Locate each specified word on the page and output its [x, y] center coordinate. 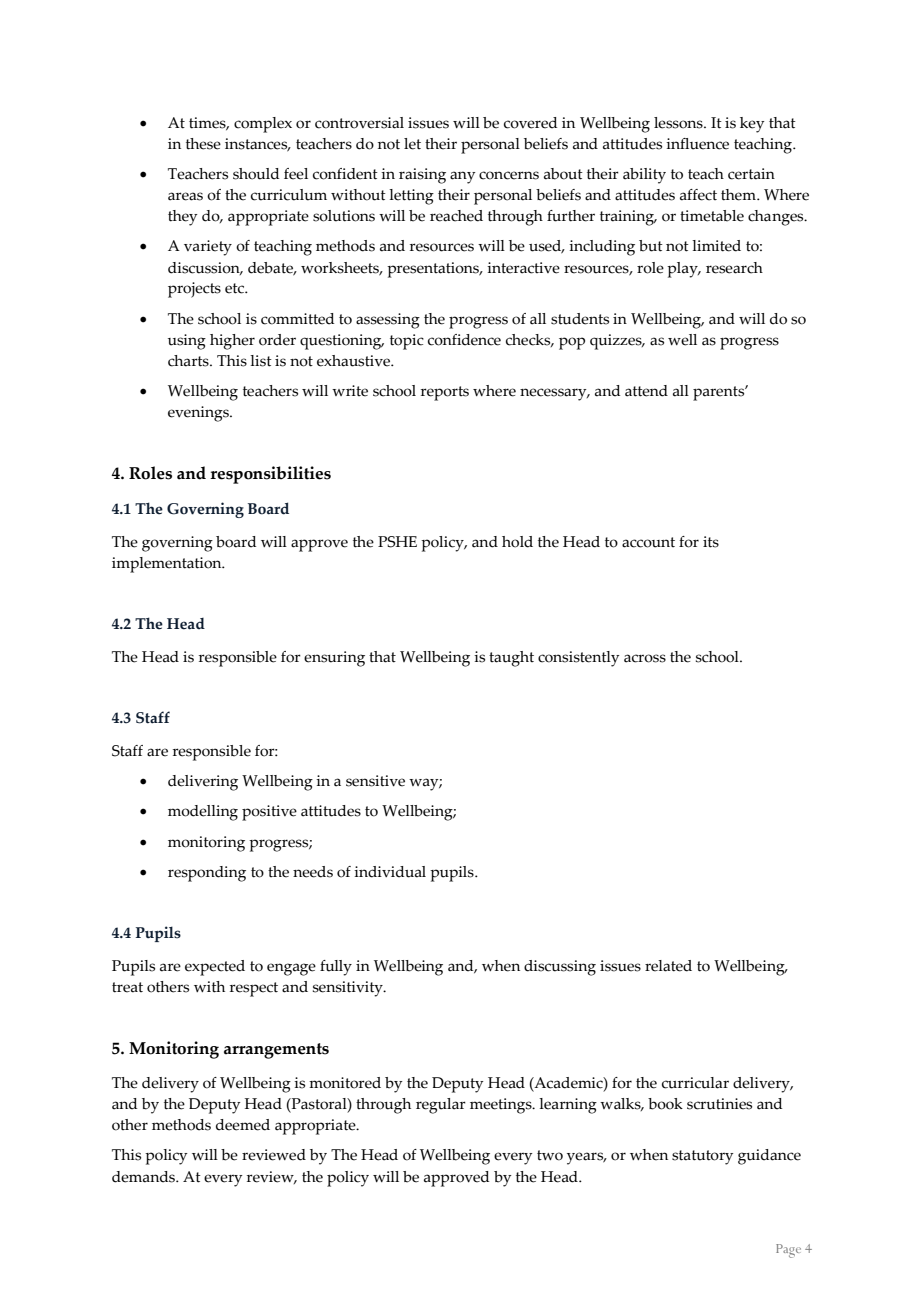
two [550, 1155]
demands [145, 1177]
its [711, 542]
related [668, 966]
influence [697, 144]
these [203, 144]
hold [517, 542]
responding [207, 874]
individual [390, 872]
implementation [168, 565]
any [463, 177]
